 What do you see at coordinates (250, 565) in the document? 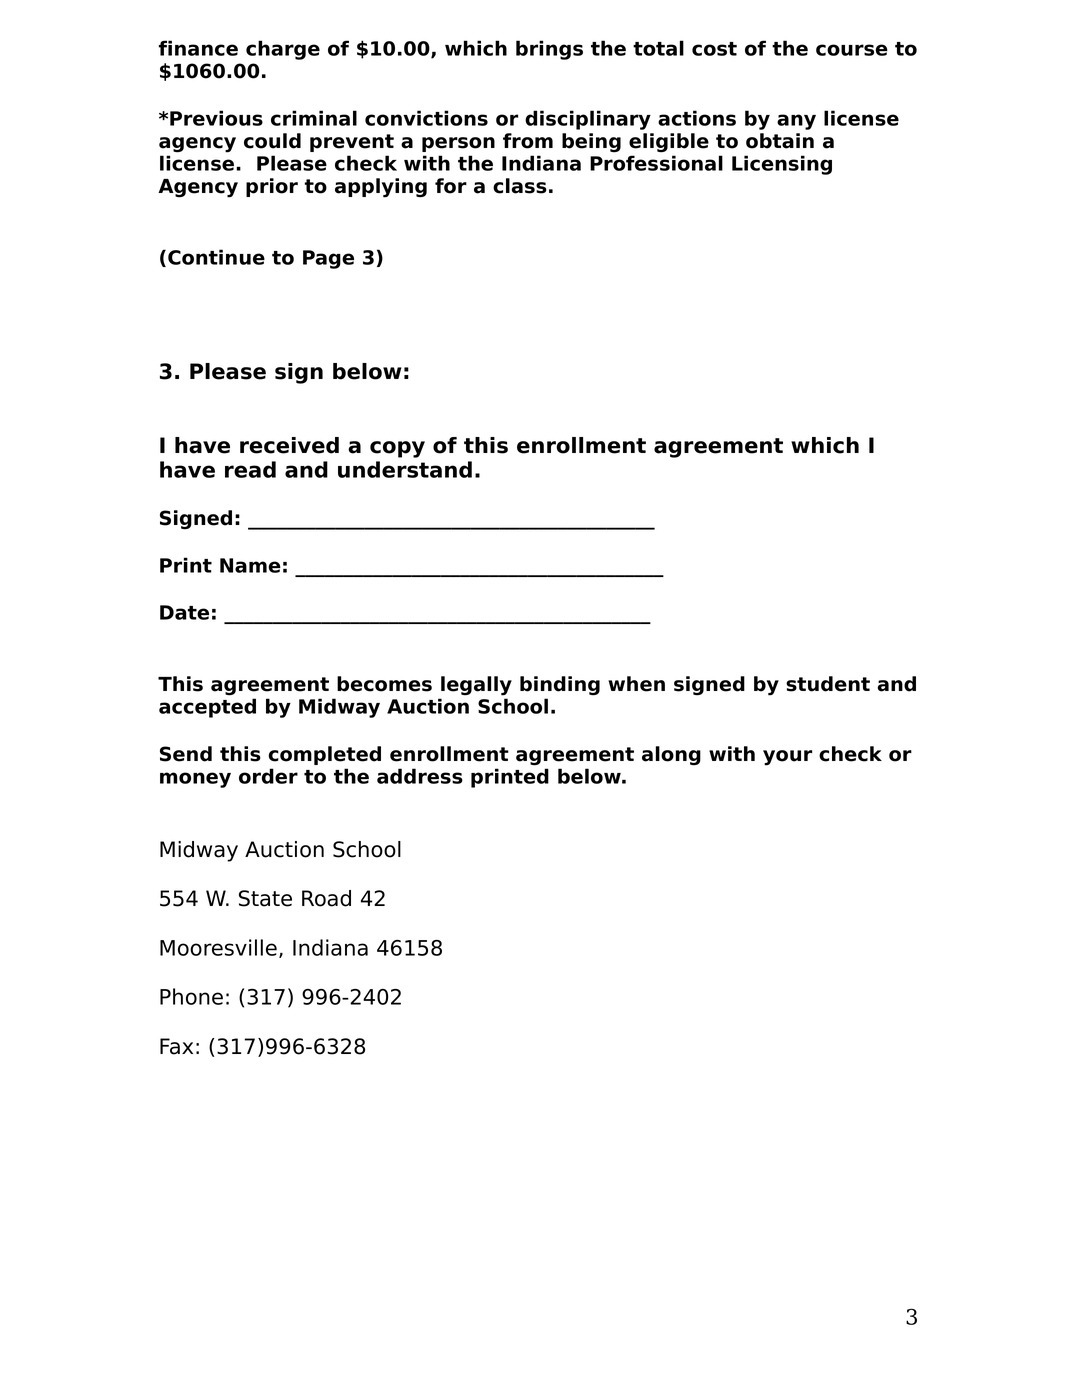
I see `Name` at bounding box center [250, 565].
